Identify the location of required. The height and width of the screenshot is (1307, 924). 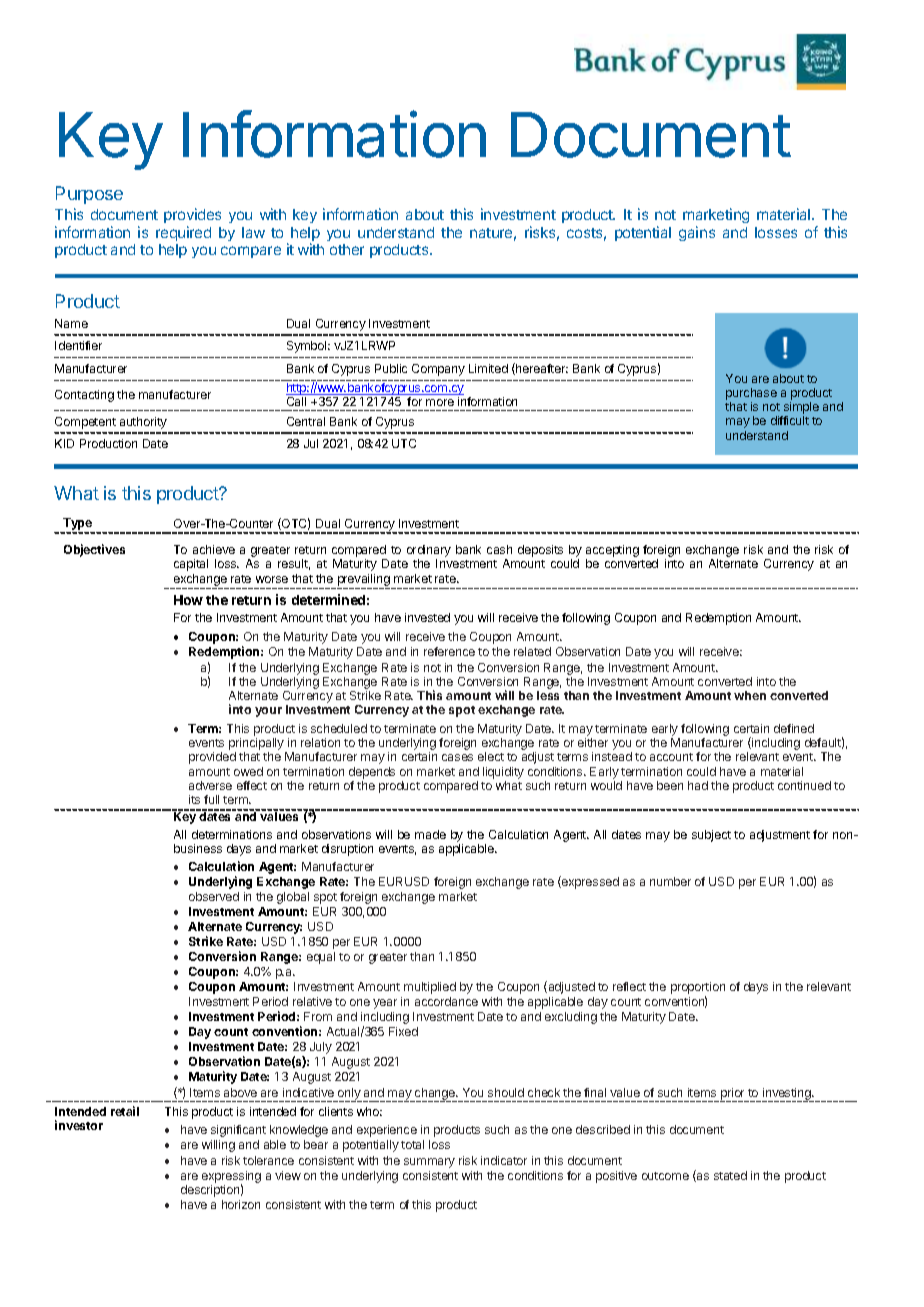
(183, 233).
